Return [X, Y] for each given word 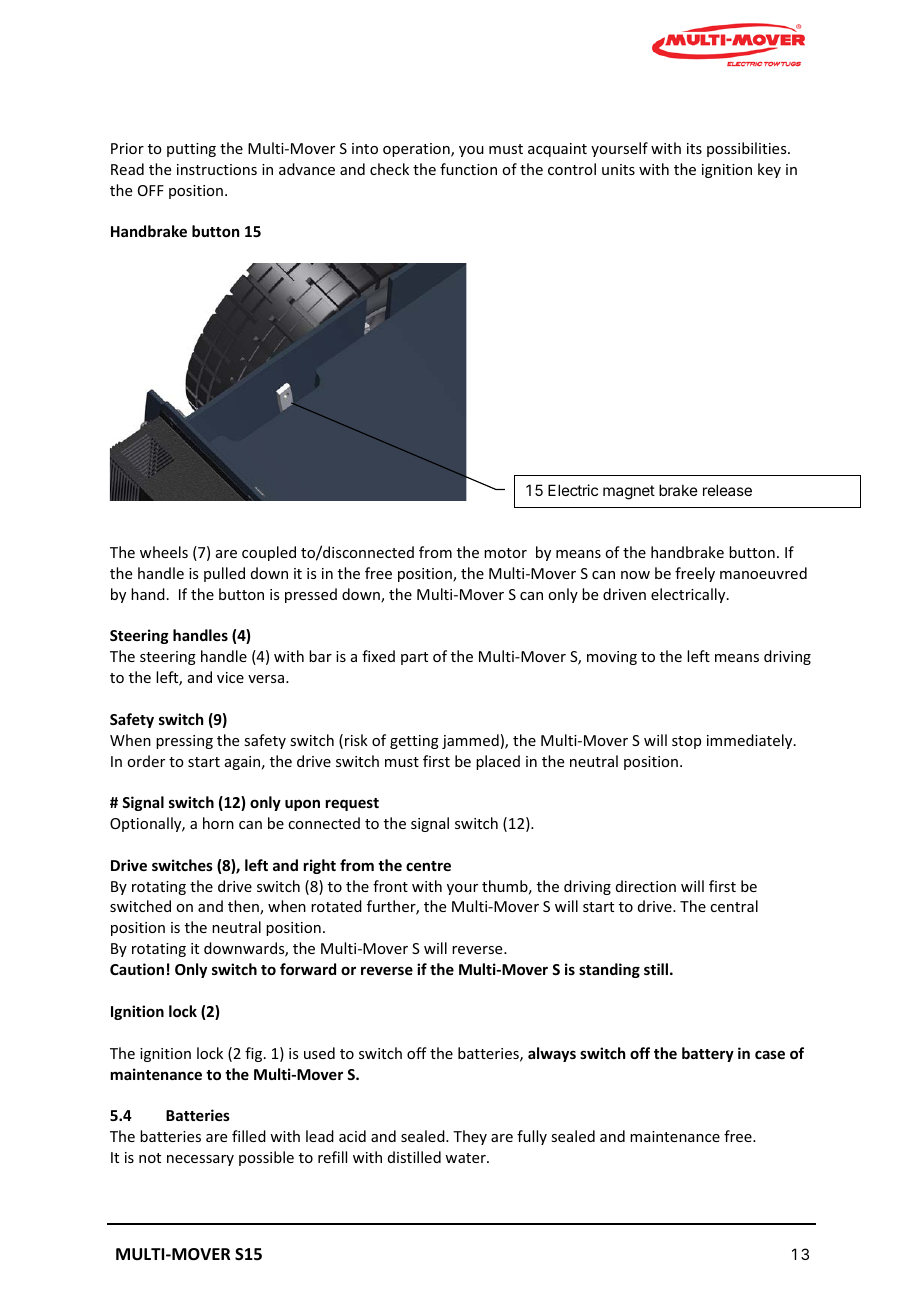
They [470, 1137]
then [244, 907]
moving [612, 658]
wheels [164, 552]
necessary [200, 1160]
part [414, 658]
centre [428, 866]
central [734, 906]
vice [230, 677]
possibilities [748, 149]
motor [505, 553]
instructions [217, 169]
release [727, 490]
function [468, 169]
